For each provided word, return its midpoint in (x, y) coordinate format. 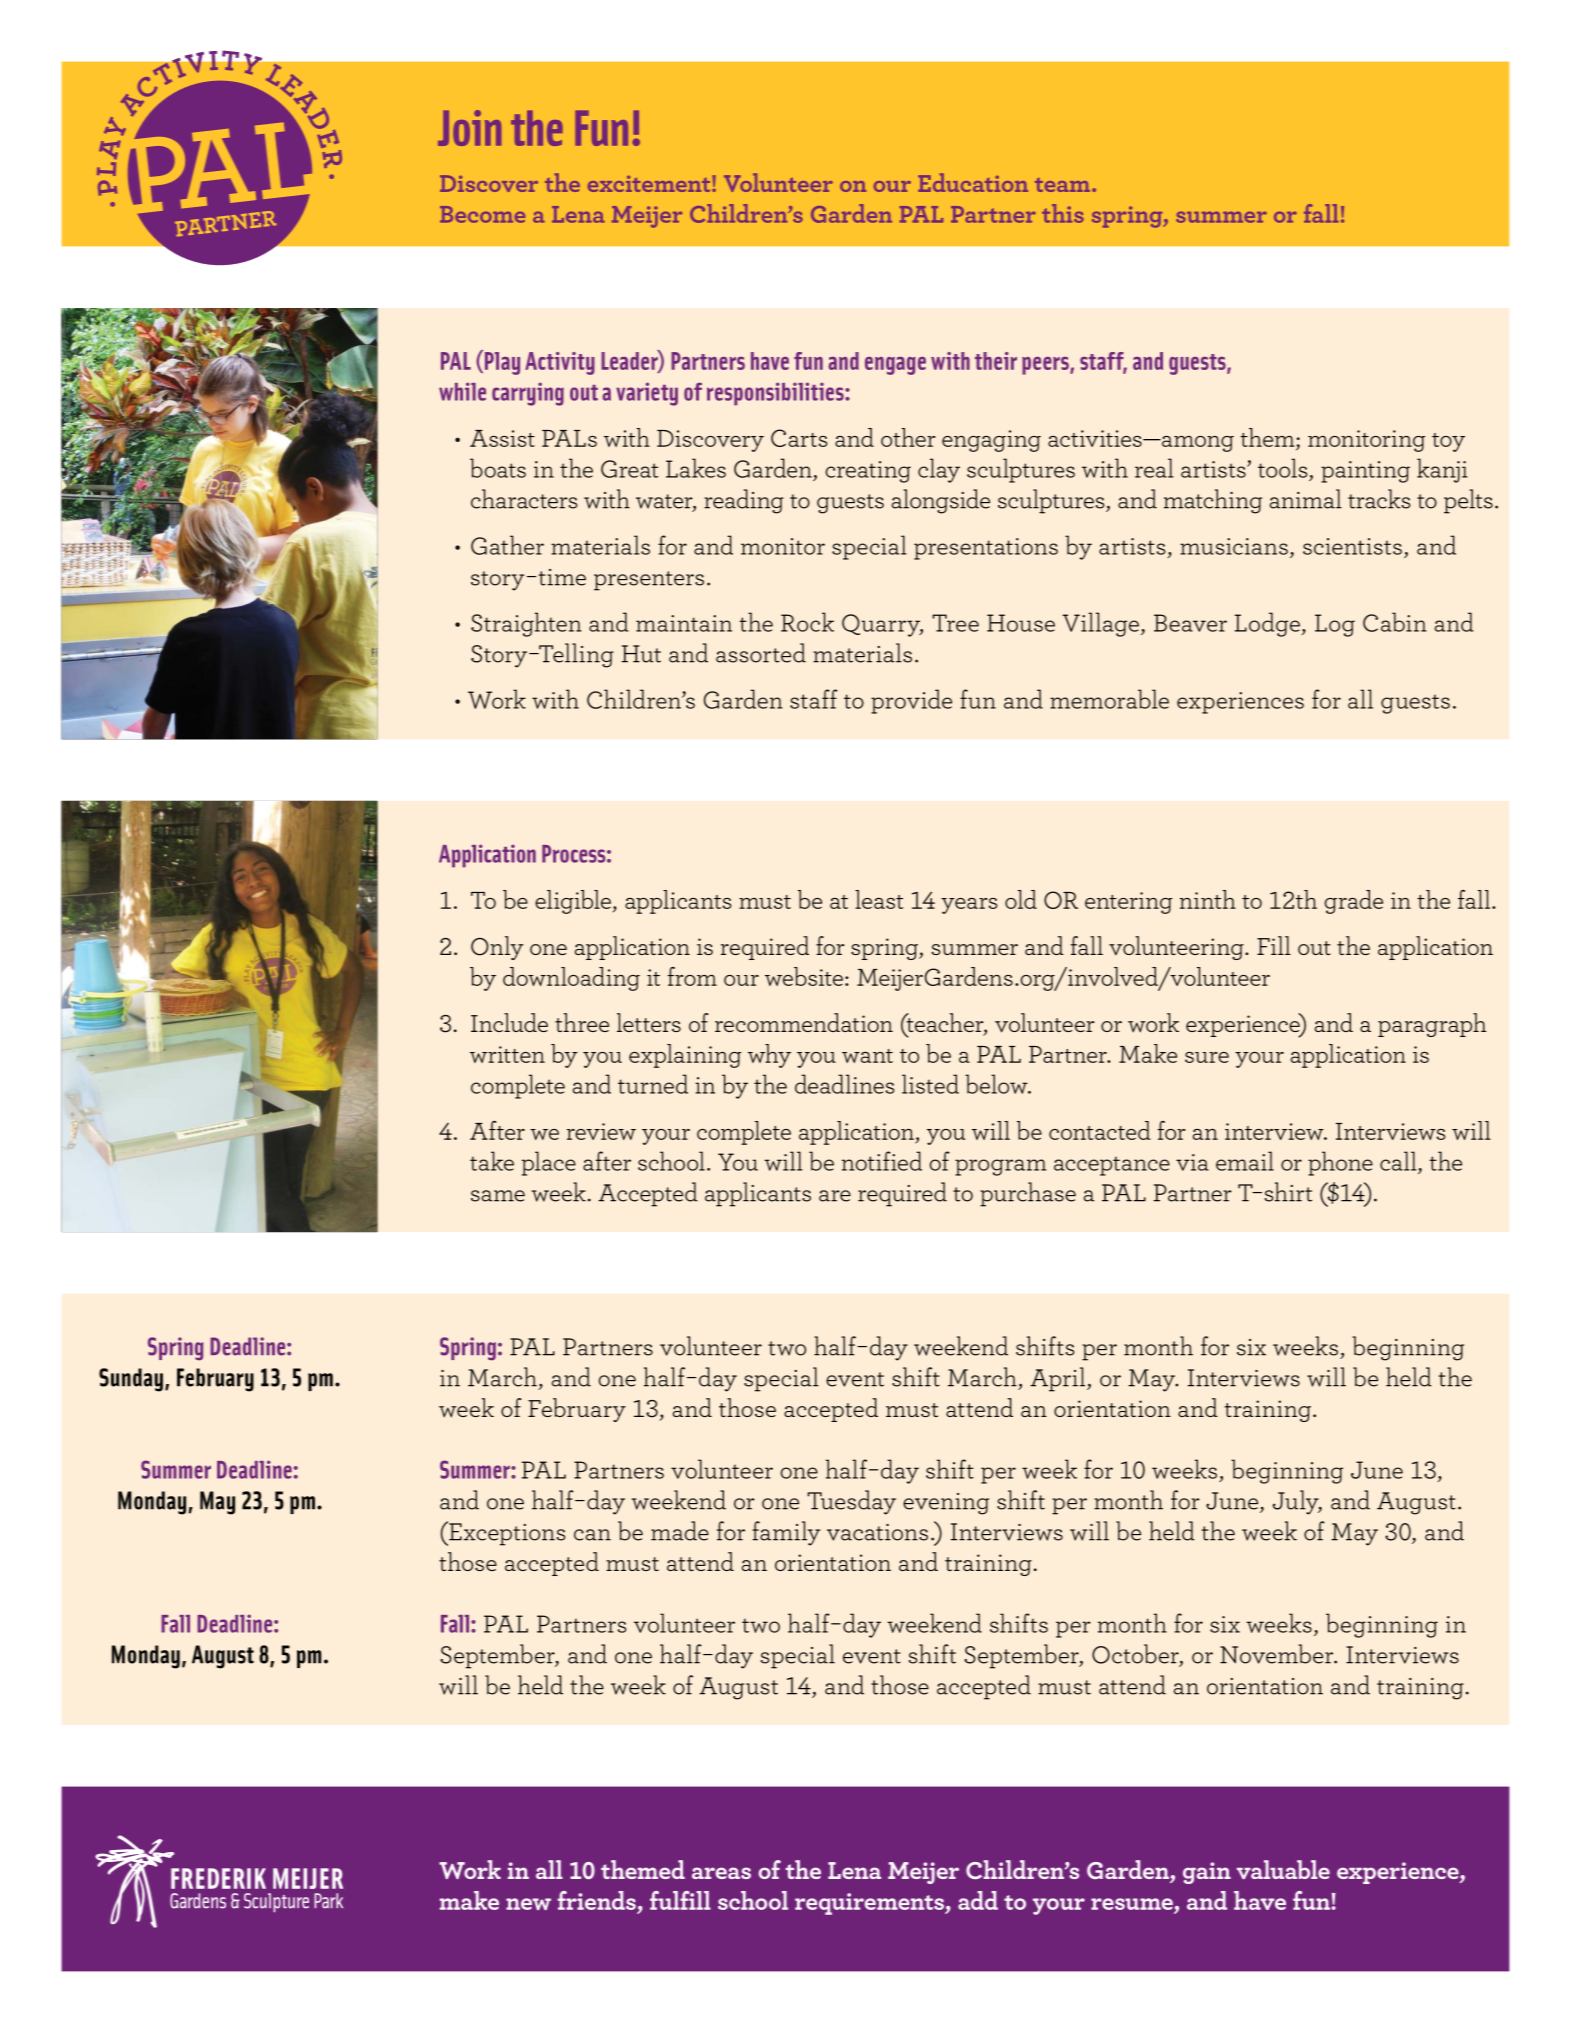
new (528, 1904)
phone (1340, 1163)
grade (1353, 902)
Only (497, 948)
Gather (507, 545)
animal (1306, 499)
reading (744, 501)
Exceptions (506, 1533)
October (1136, 1655)
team (1062, 185)
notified (882, 1161)
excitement (650, 184)
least (879, 899)
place (549, 1163)
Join (469, 128)
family (786, 1533)
